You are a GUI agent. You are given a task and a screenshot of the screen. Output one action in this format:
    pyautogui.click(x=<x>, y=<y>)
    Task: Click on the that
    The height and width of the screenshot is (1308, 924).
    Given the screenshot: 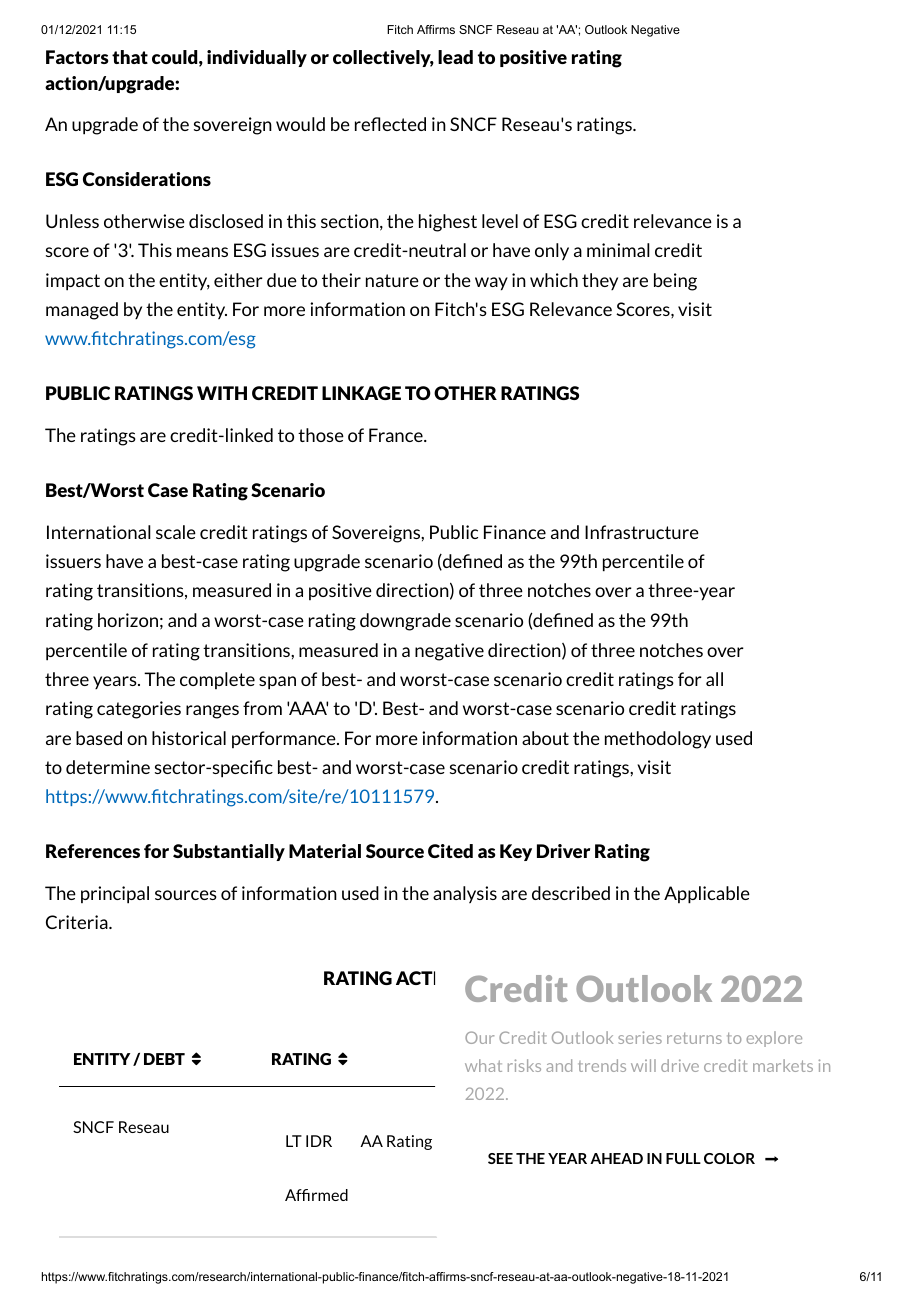 What is the action you would take?
    pyautogui.click(x=130, y=57)
